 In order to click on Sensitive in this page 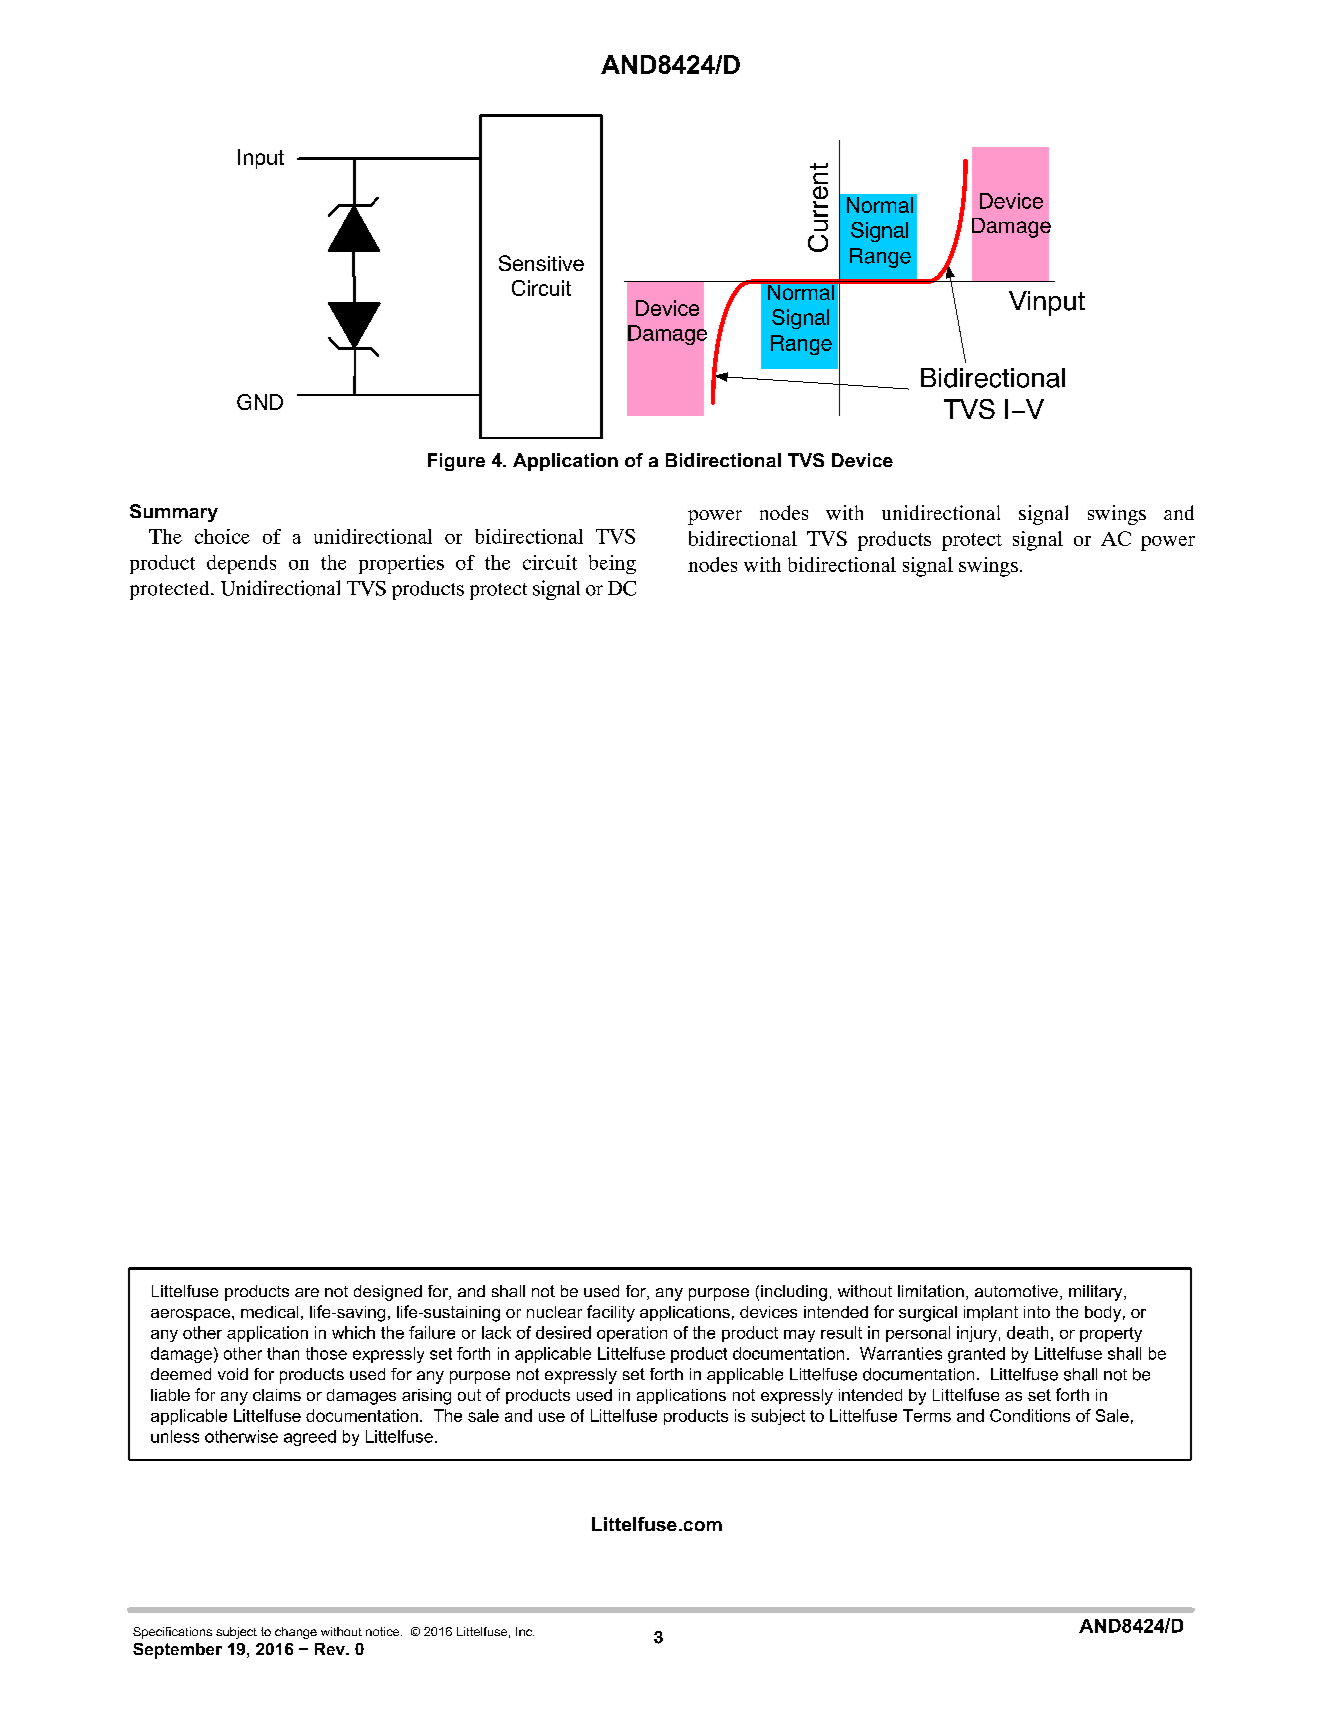, I will do `click(541, 263)`.
